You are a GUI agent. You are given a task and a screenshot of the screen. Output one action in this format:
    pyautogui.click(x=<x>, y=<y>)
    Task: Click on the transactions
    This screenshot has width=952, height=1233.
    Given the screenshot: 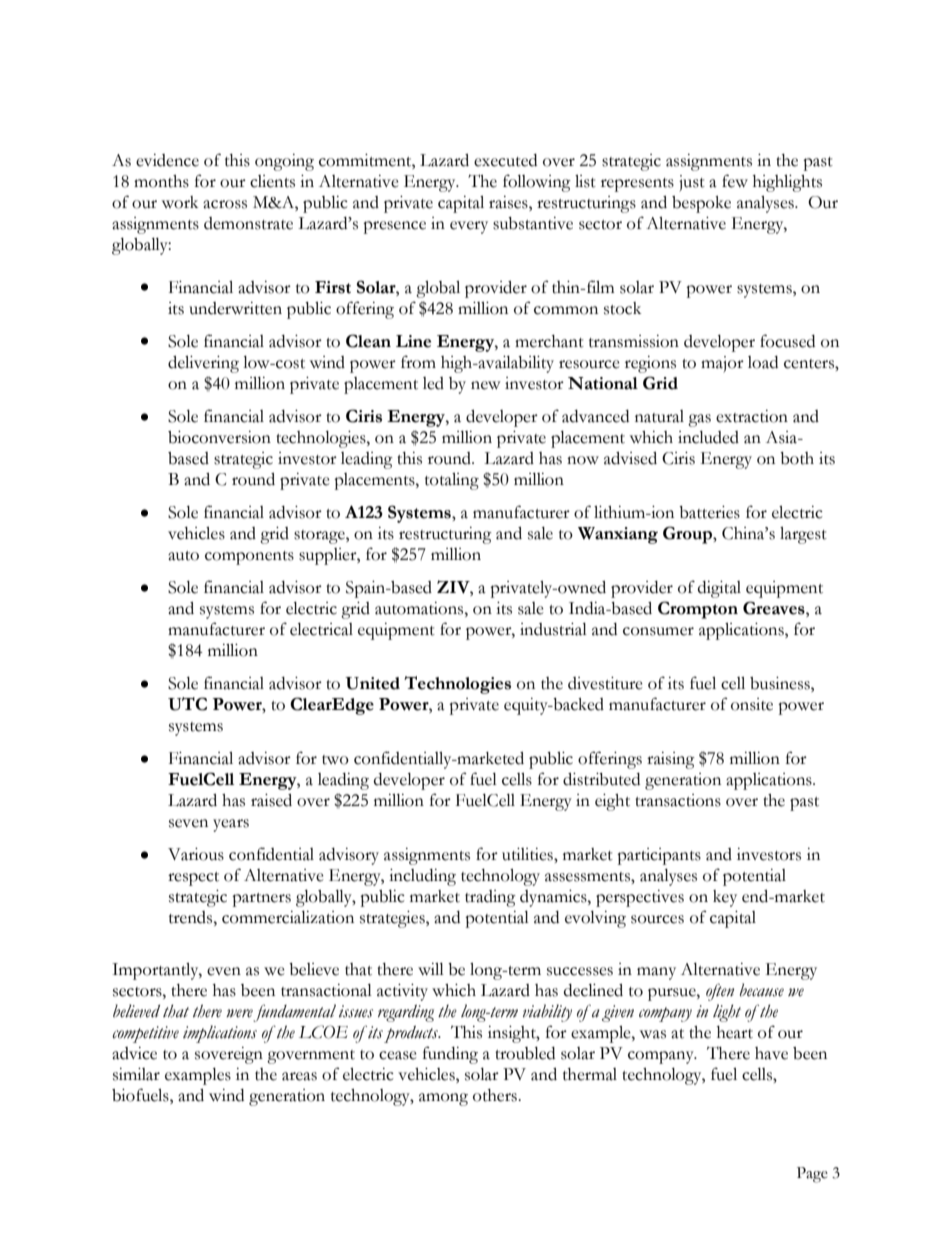 What is the action you would take?
    pyautogui.click(x=678, y=800)
